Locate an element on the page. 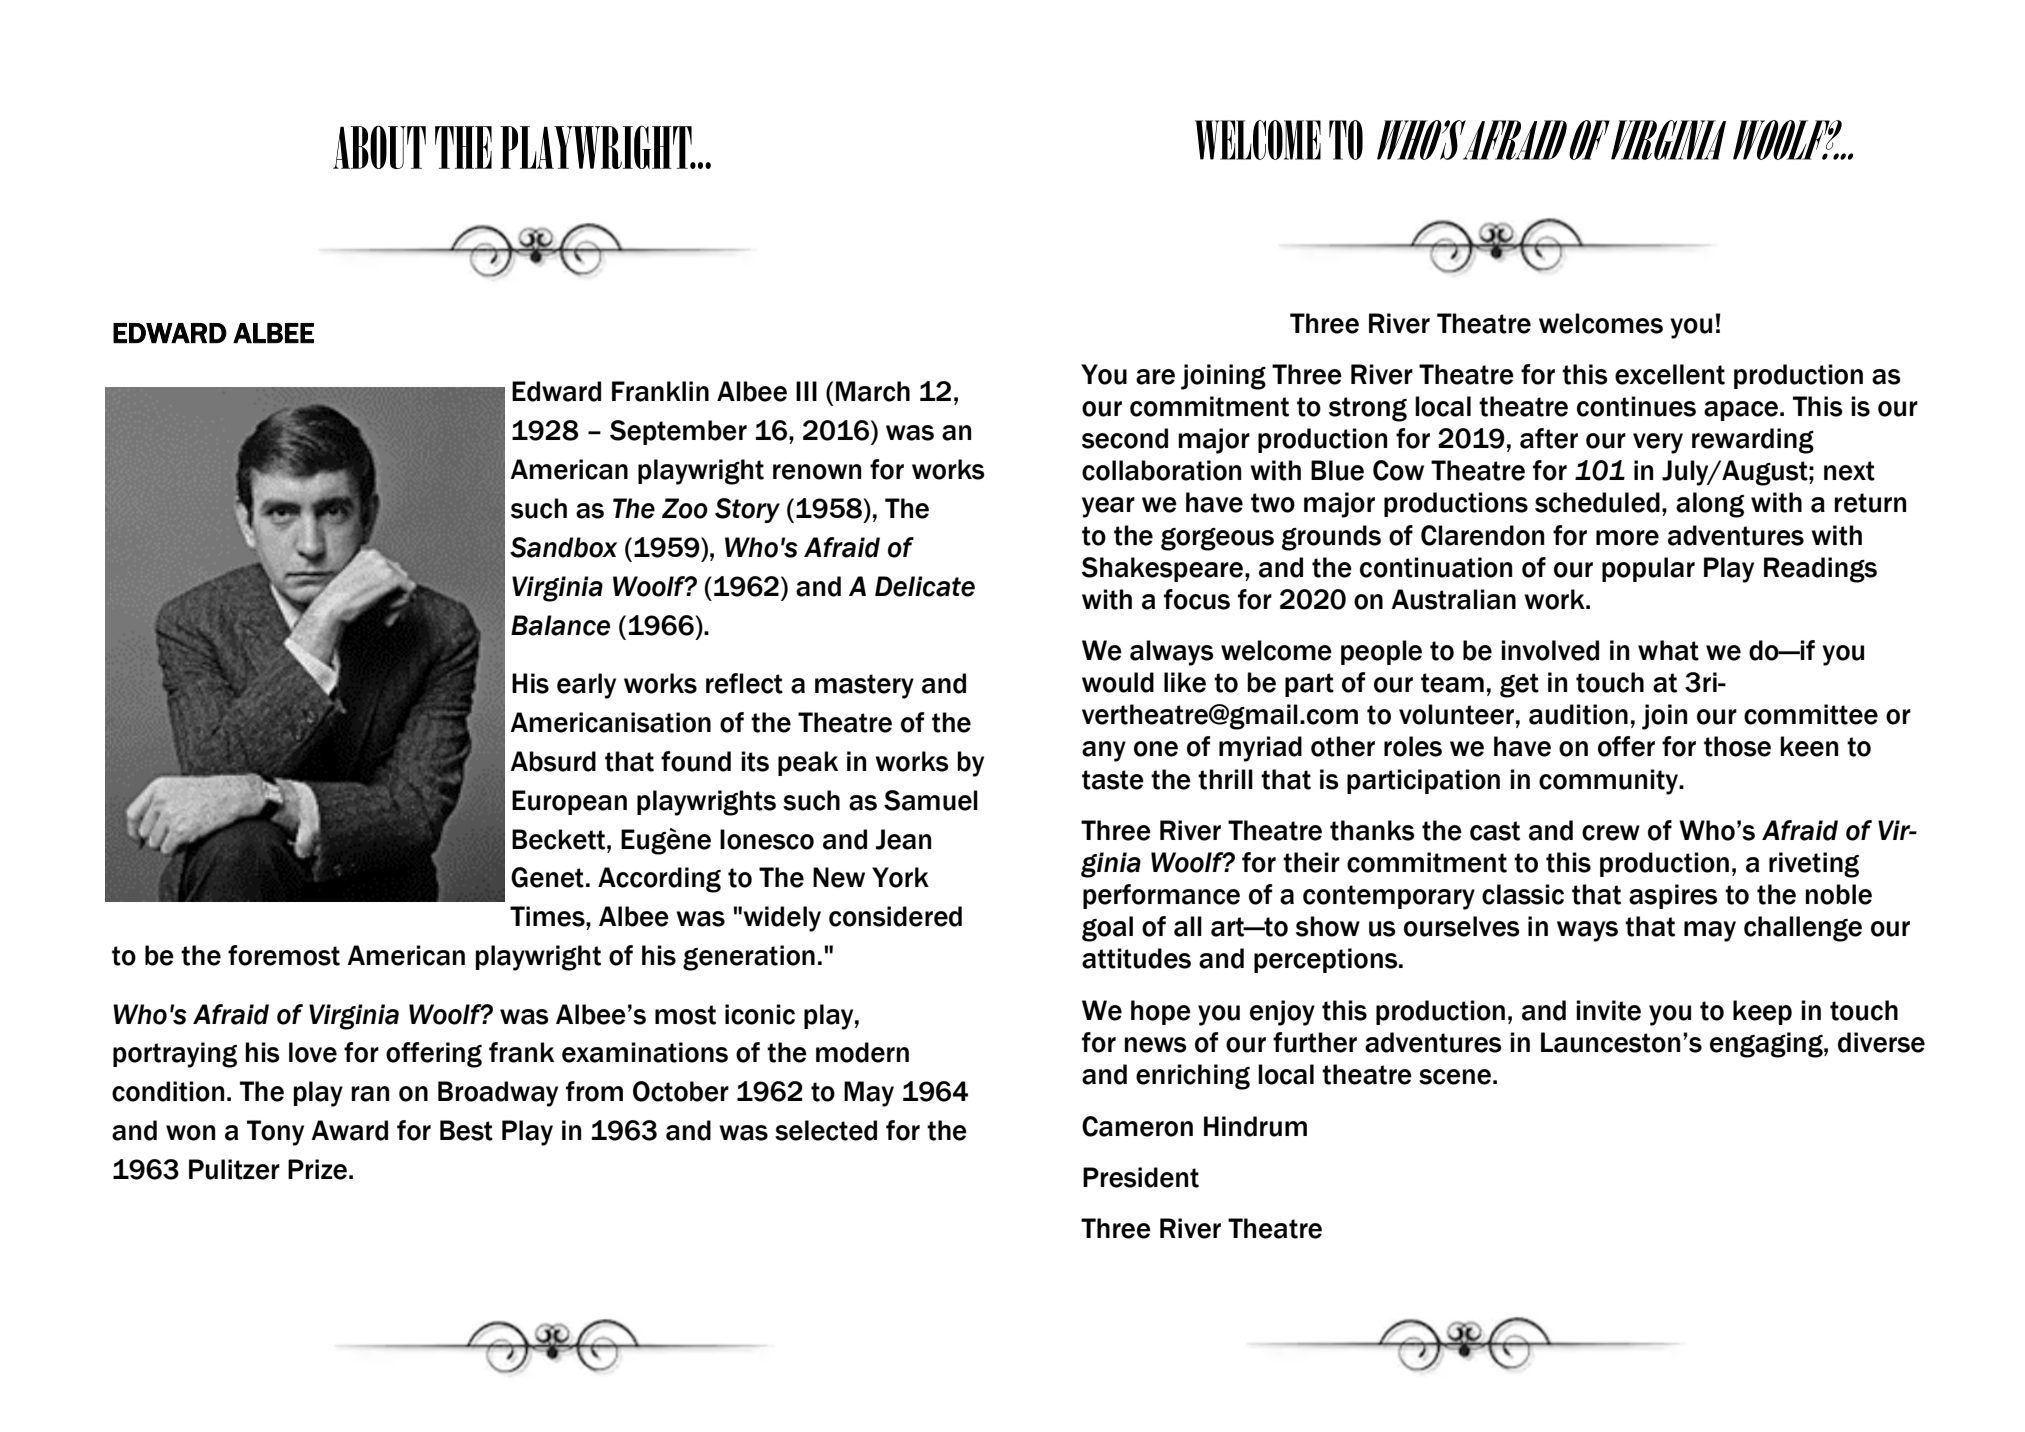 The height and width of the page is (1432, 2025). would is located at coordinates (1118, 682).
